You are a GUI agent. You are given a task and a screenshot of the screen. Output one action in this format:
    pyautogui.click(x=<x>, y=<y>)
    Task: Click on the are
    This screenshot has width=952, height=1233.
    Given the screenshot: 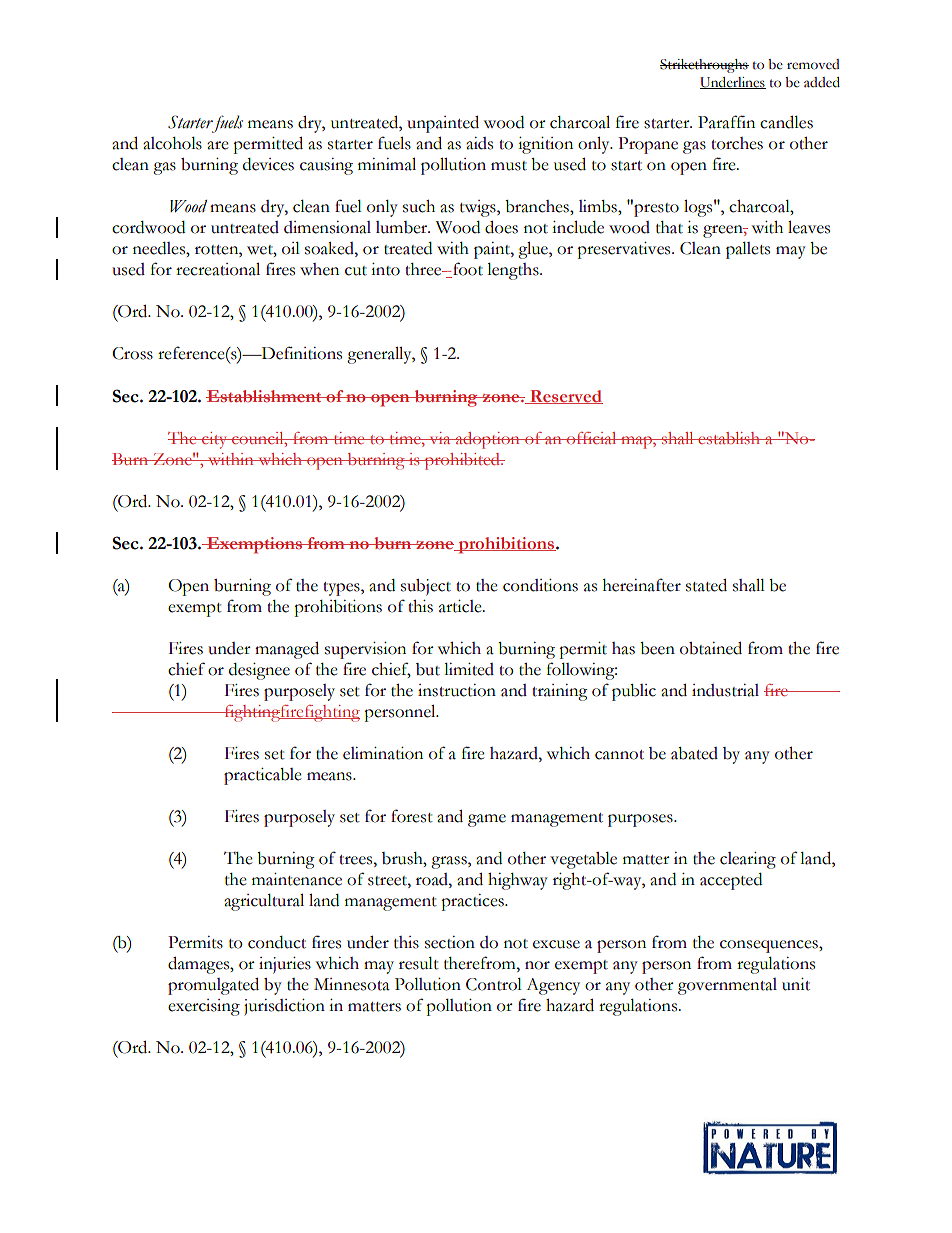 What is the action you would take?
    pyautogui.click(x=218, y=145)
